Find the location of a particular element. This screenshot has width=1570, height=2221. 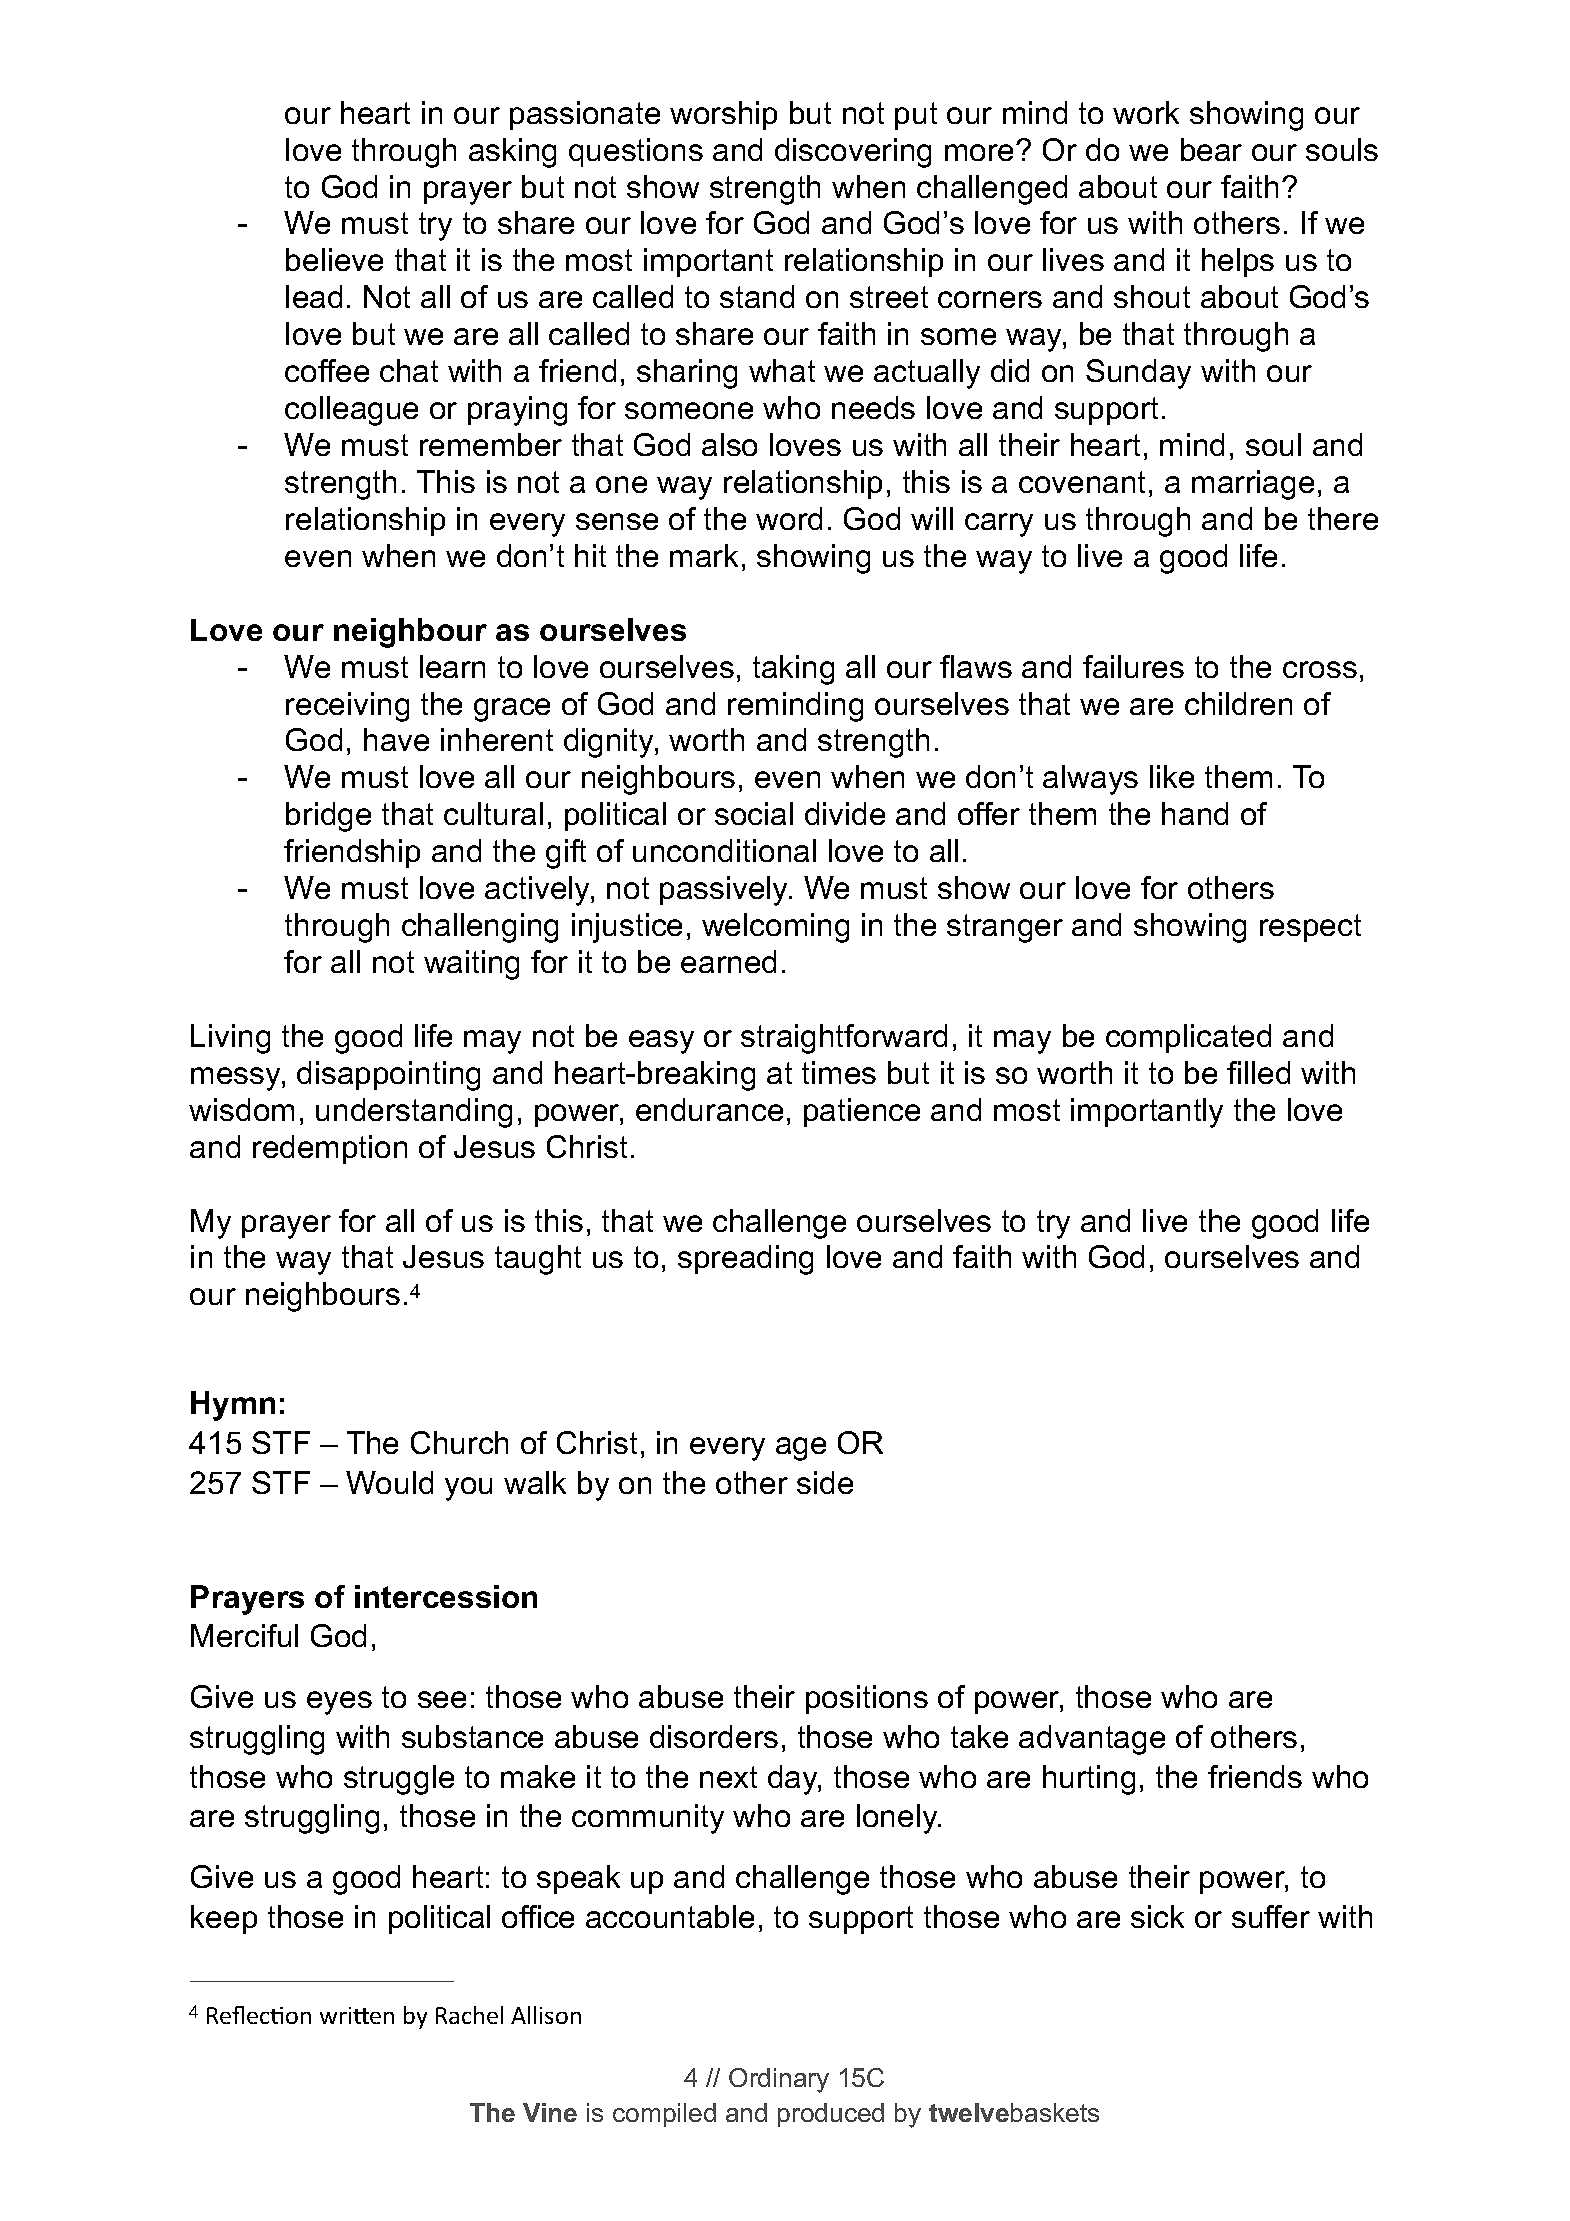

bear is located at coordinates (1211, 149).
